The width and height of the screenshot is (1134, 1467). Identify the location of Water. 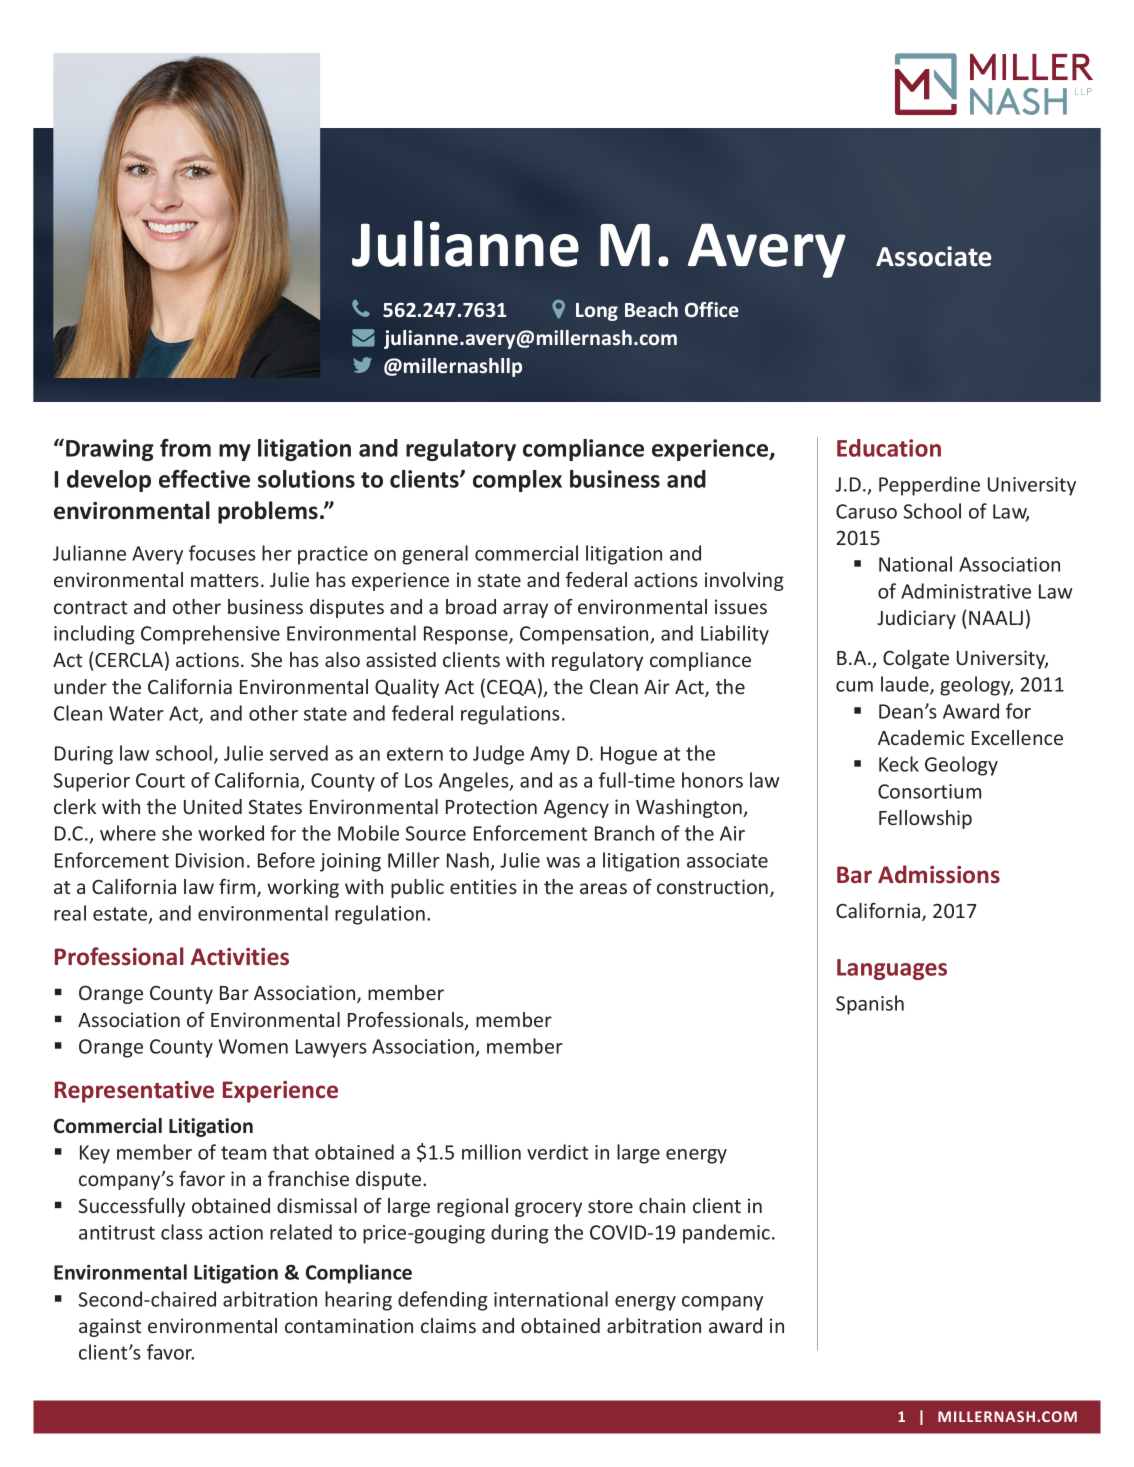
(136, 713).
